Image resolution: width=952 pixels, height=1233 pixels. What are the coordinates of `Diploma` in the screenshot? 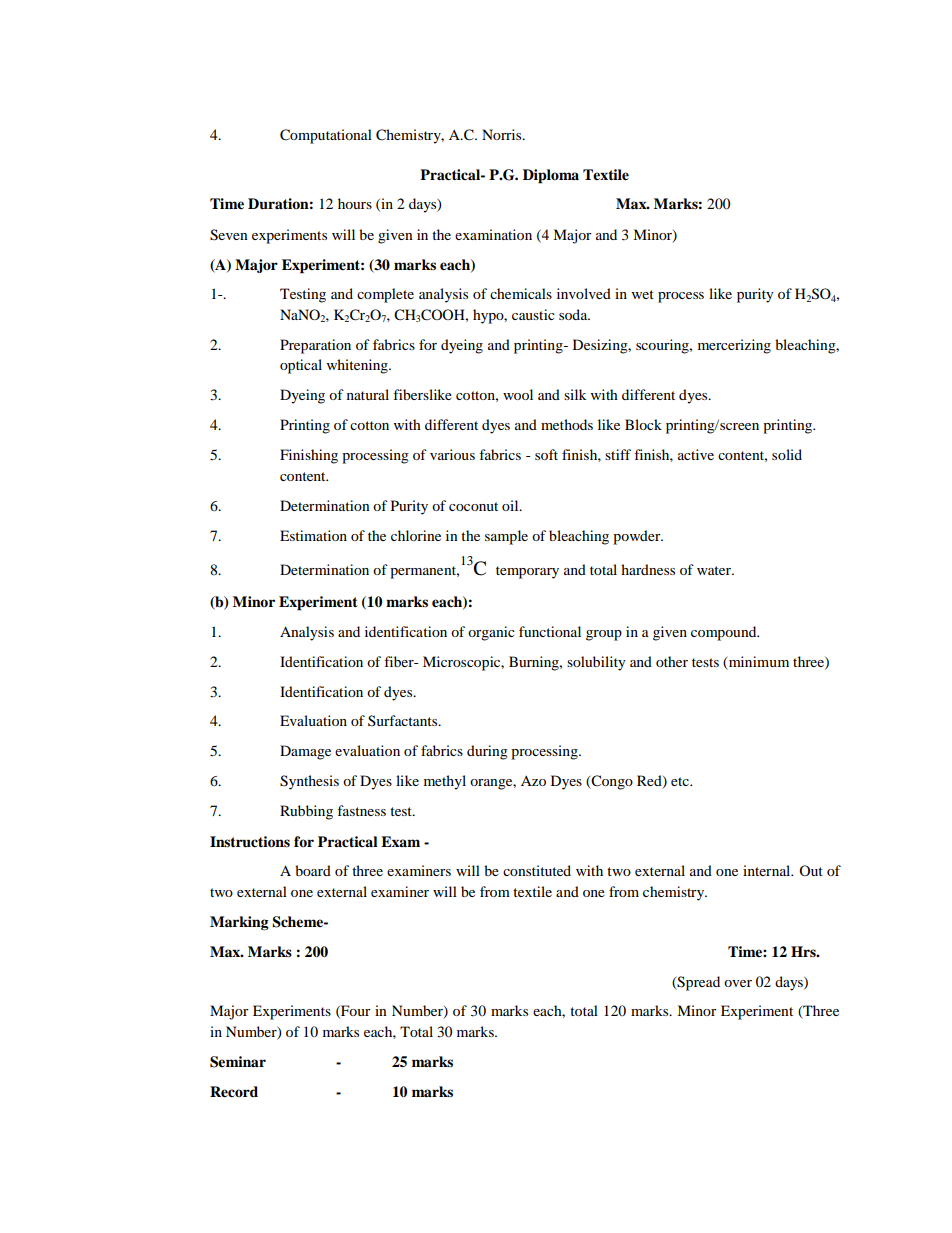 It's located at (551, 176).
